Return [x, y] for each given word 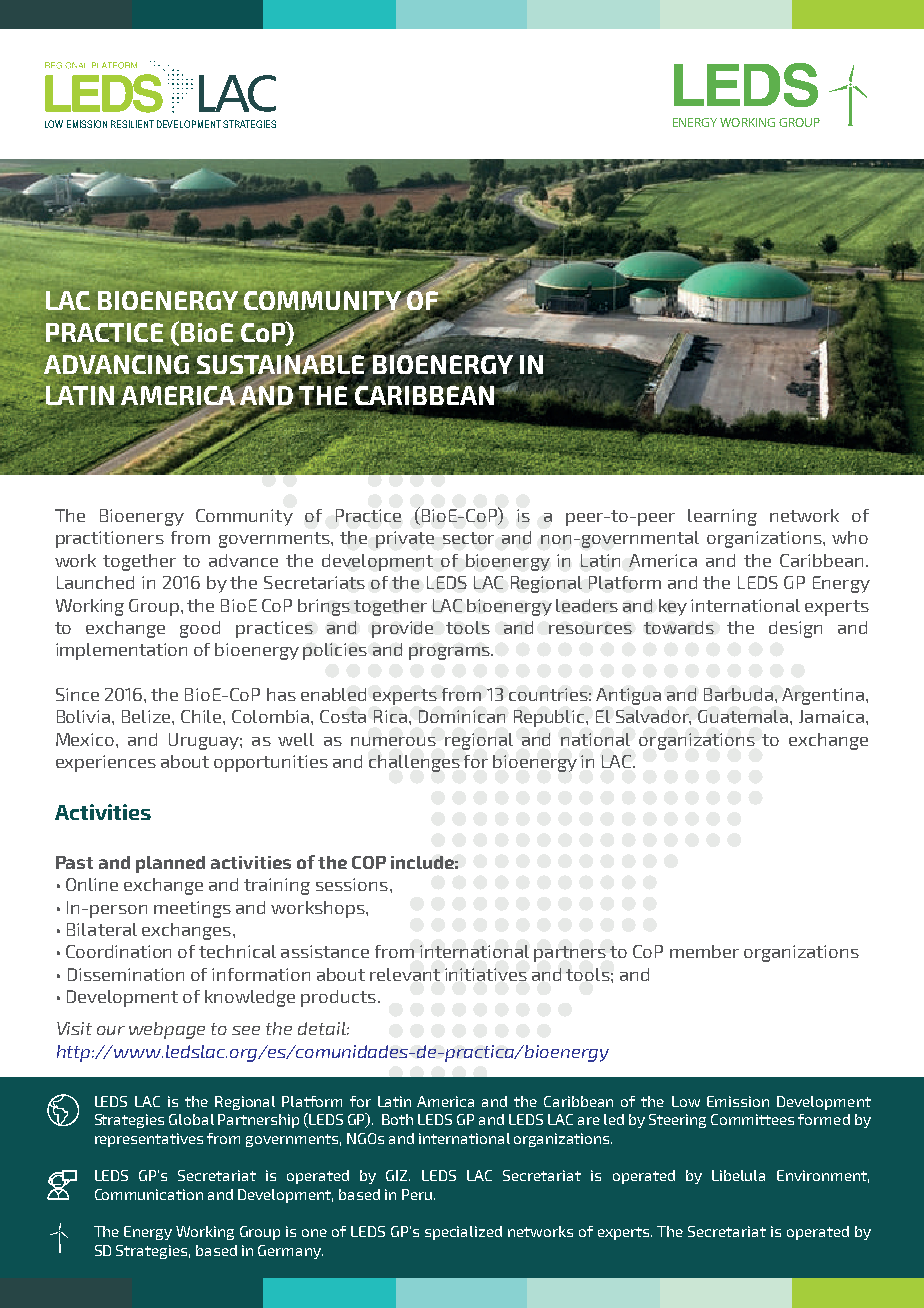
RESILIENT [132, 124]
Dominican [462, 716]
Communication [149, 1194]
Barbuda [738, 694]
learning [722, 517]
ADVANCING [117, 365]
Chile [202, 716]
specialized [463, 1233]
